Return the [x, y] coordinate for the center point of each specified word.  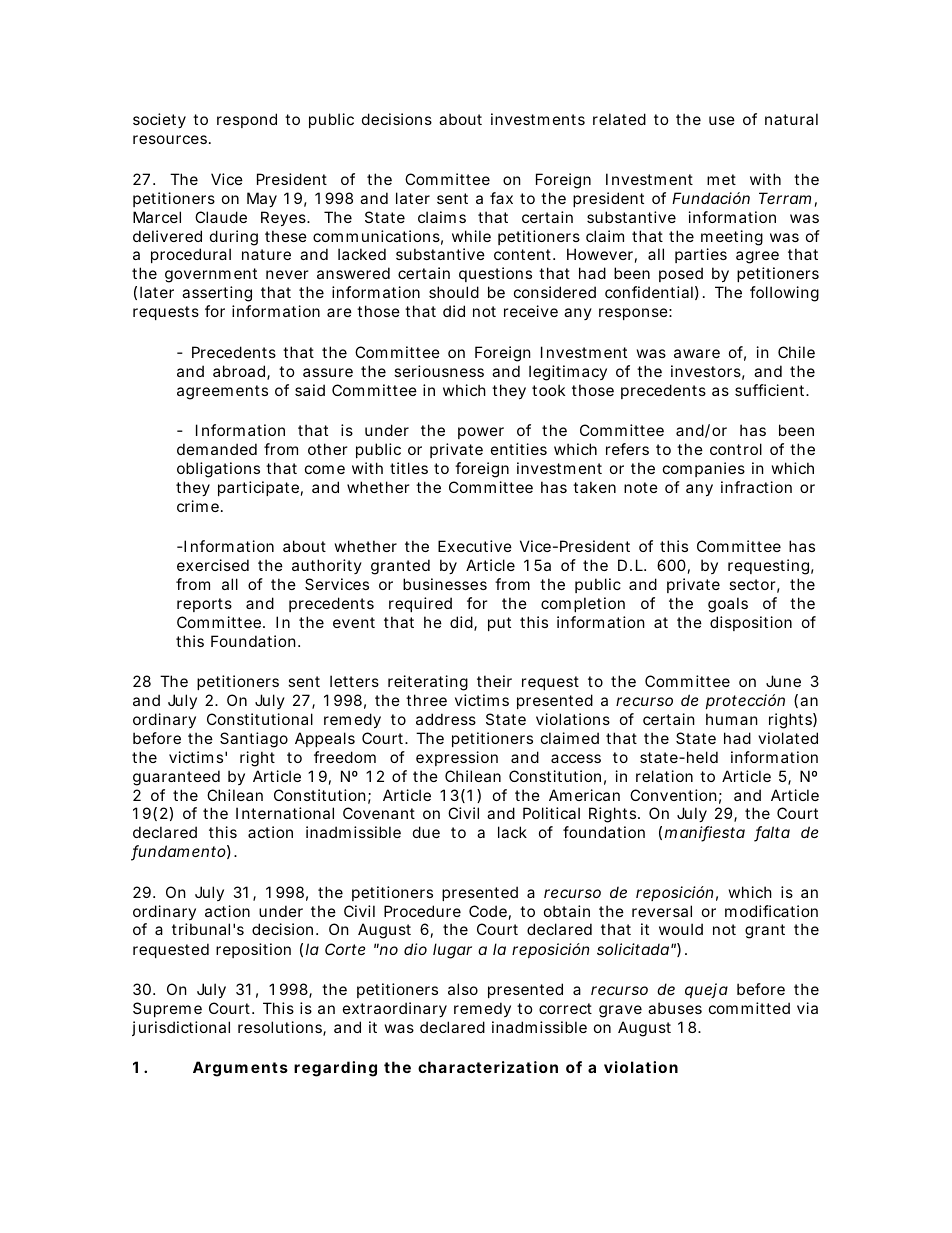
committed [749, 1008]
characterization [488, 1067]
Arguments [240, 1069]
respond [247, 120]
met [721, 179]
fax [501, 198]
